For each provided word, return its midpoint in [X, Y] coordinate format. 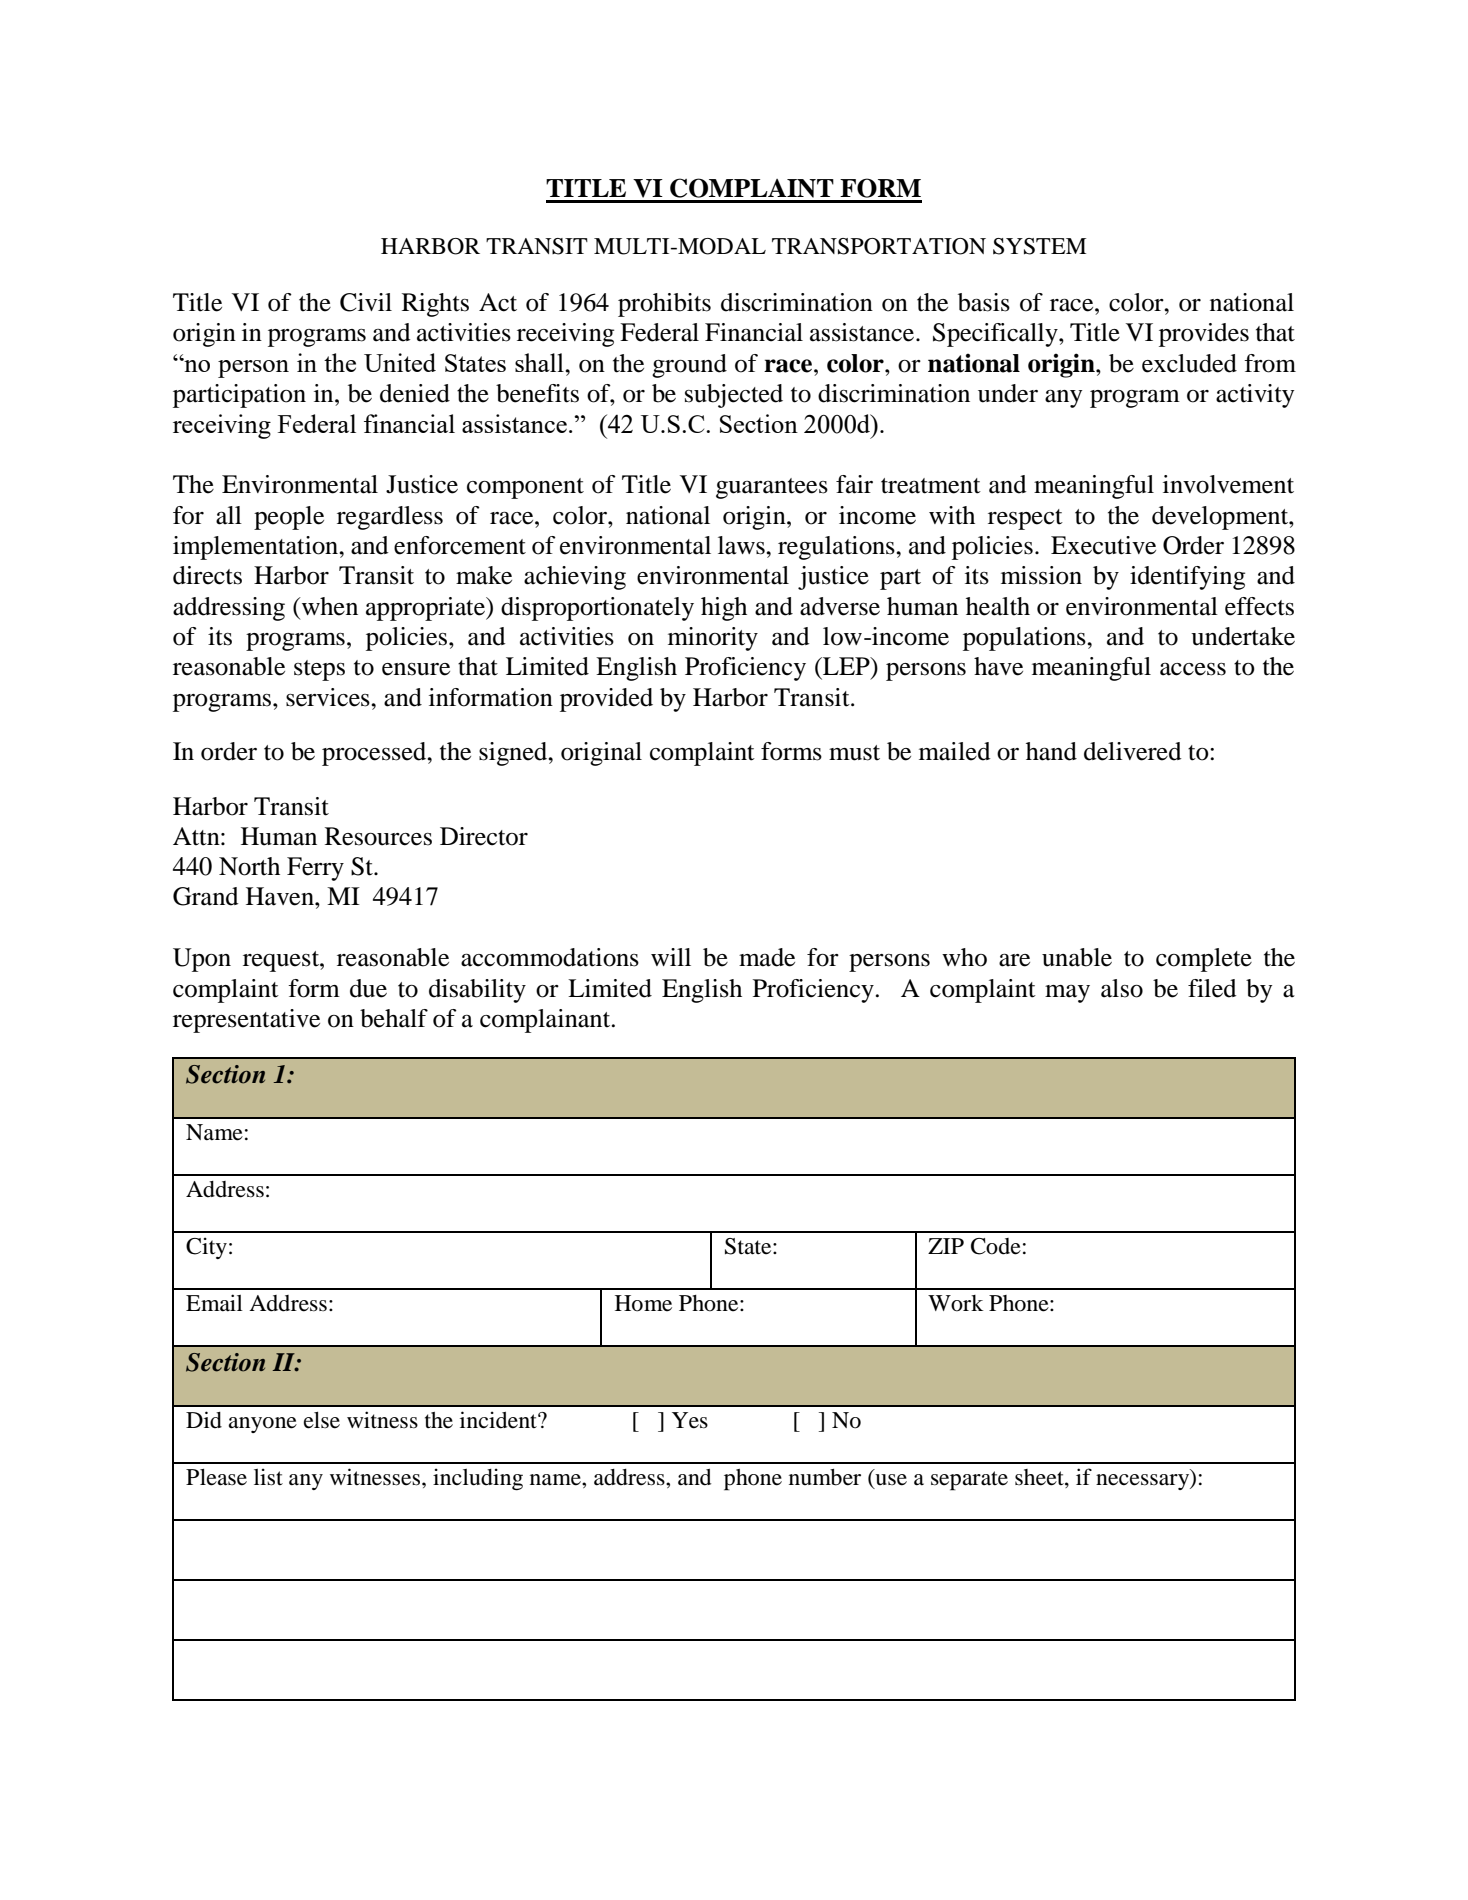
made [767, 957]
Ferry [315, 869]
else [322, 1420]
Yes [690, 1420]
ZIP [946, 1246]
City [206, 1248]
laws [742, 545]
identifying [1187, 578]
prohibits [664, 305]
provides [1204, 335]
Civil [366, 302]
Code [996, 1246]
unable [1077, 957]
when [328, 606]
